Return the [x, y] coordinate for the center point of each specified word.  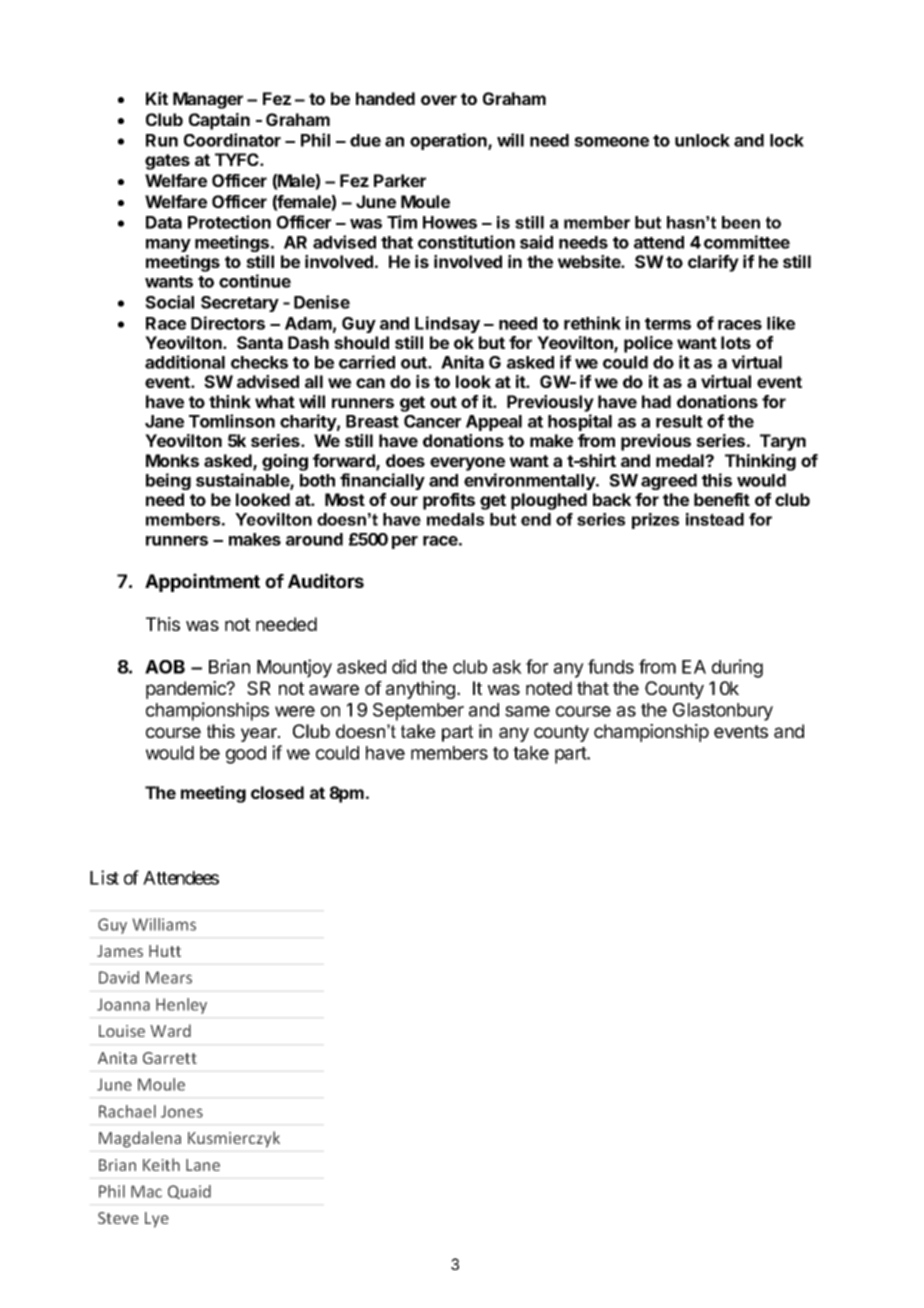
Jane [164, 421]
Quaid [189, 1192]
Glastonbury [723, 712]
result [679, 421]
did [404, 666]
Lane [203, 1165]
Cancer [432, 421]
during [737, 668]
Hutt [165, 951]
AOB [165, 667]
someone [611, 142]
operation [449, 141]
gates [167, 162]
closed [277, 792]
